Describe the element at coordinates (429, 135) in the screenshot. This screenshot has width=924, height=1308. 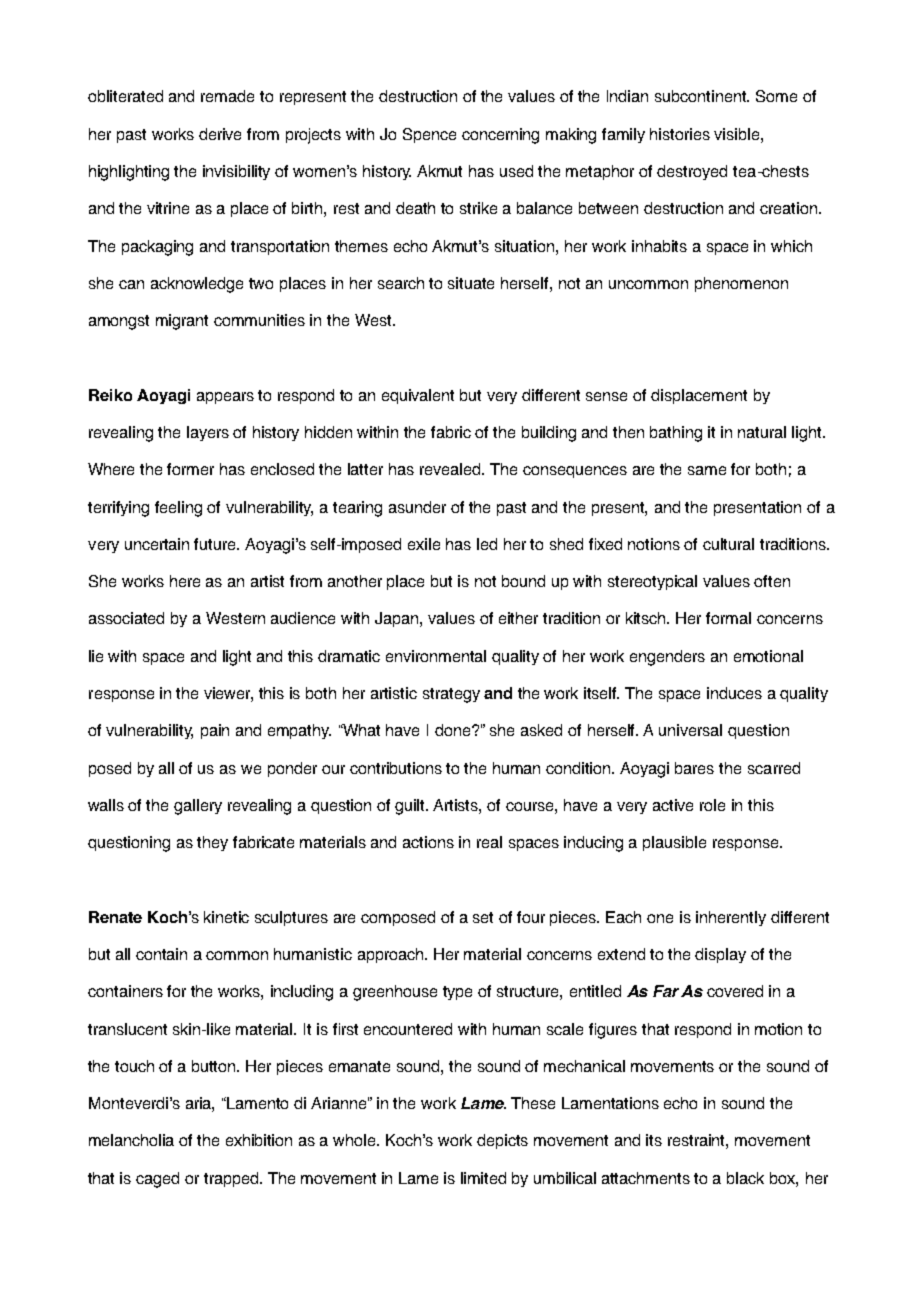
I see `Spence` at that location.
